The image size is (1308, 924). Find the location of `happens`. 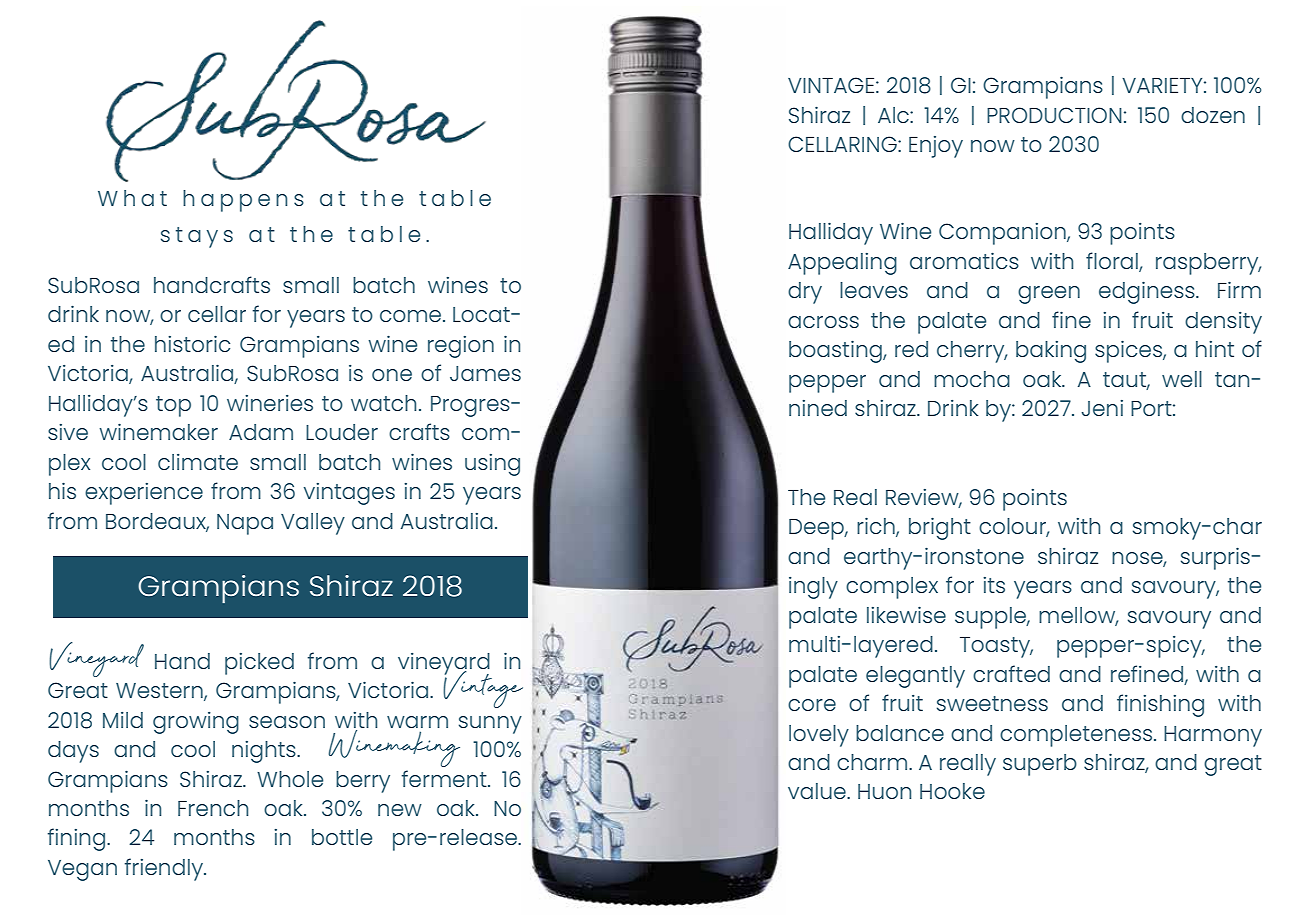

happens is located at coordinates (243, 201).
